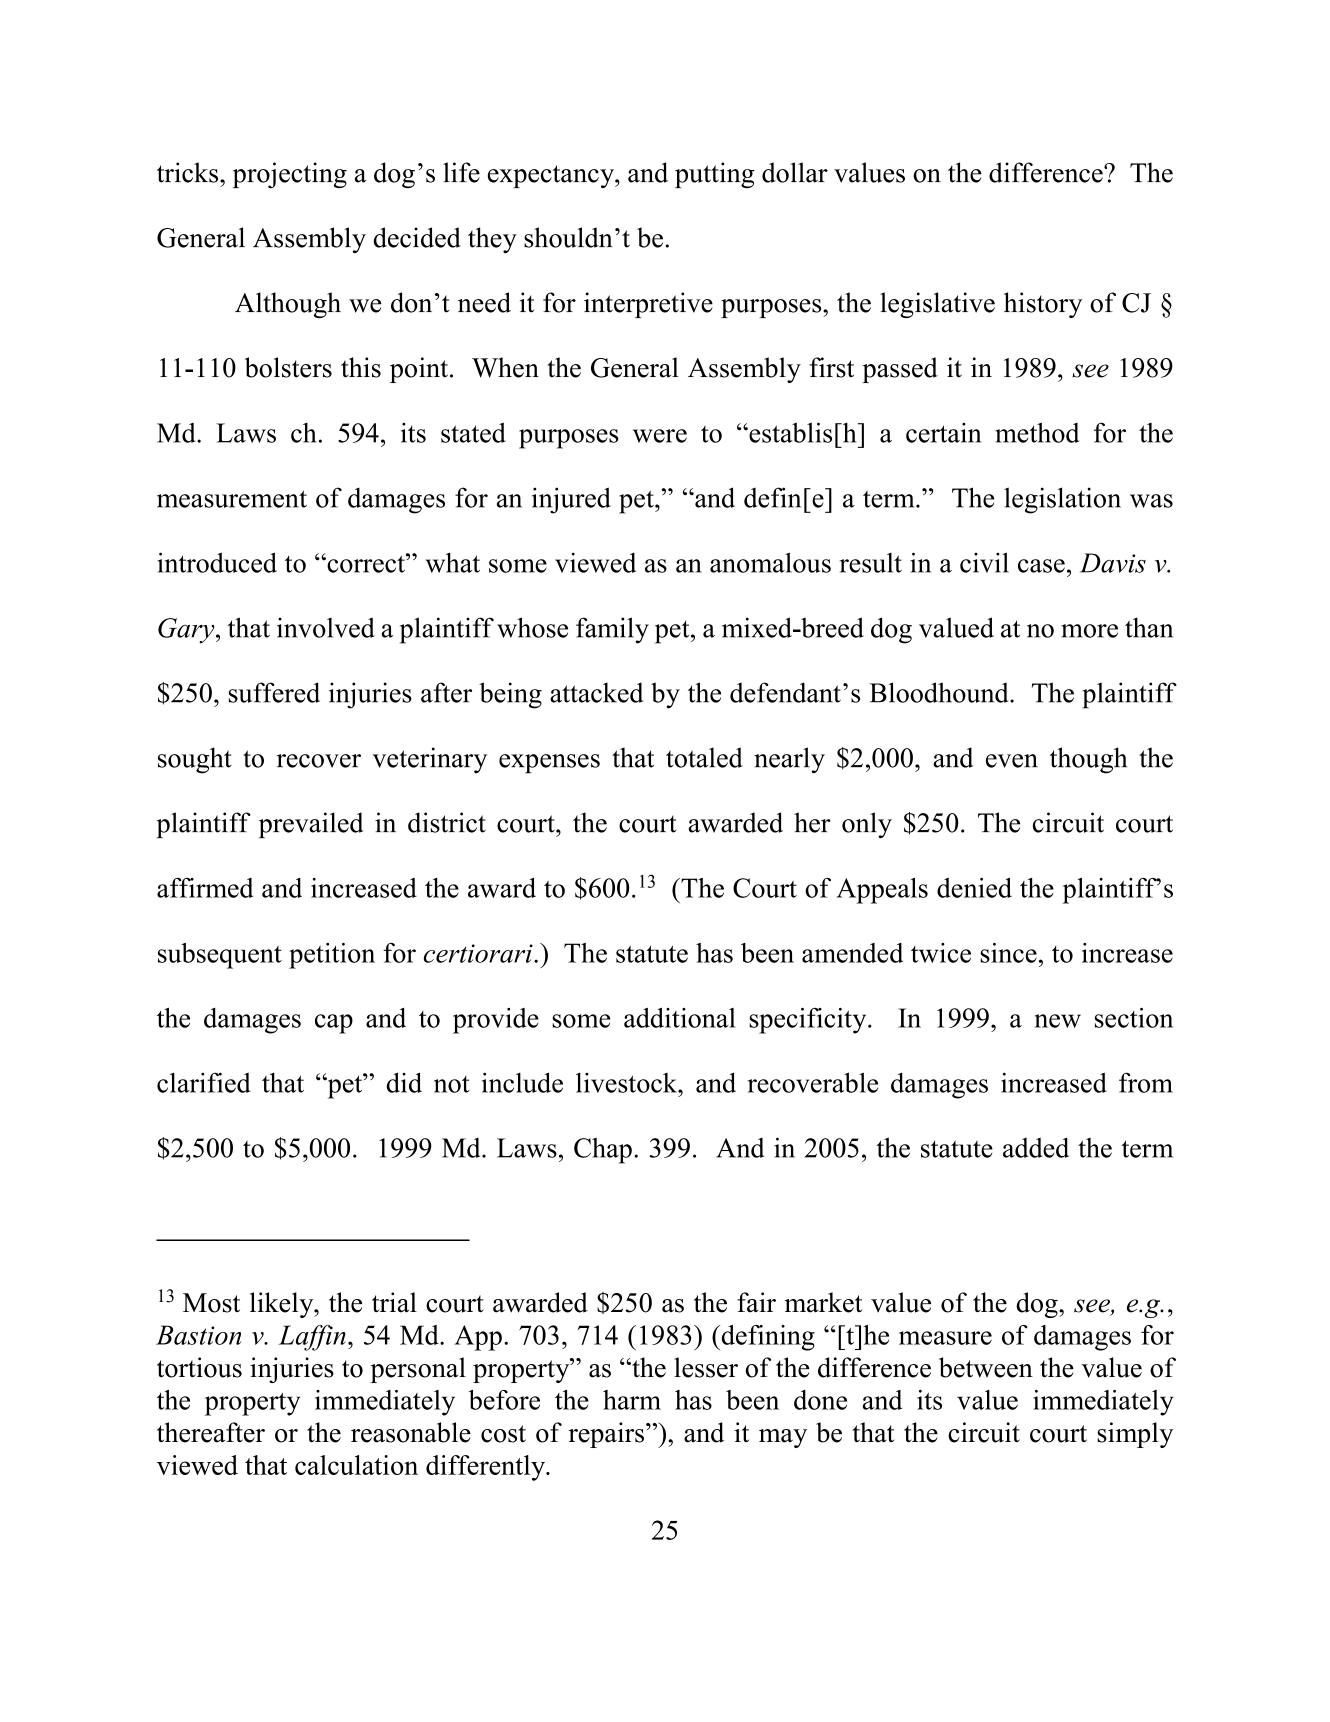  I want to click on introduced, so click(217, 562).
